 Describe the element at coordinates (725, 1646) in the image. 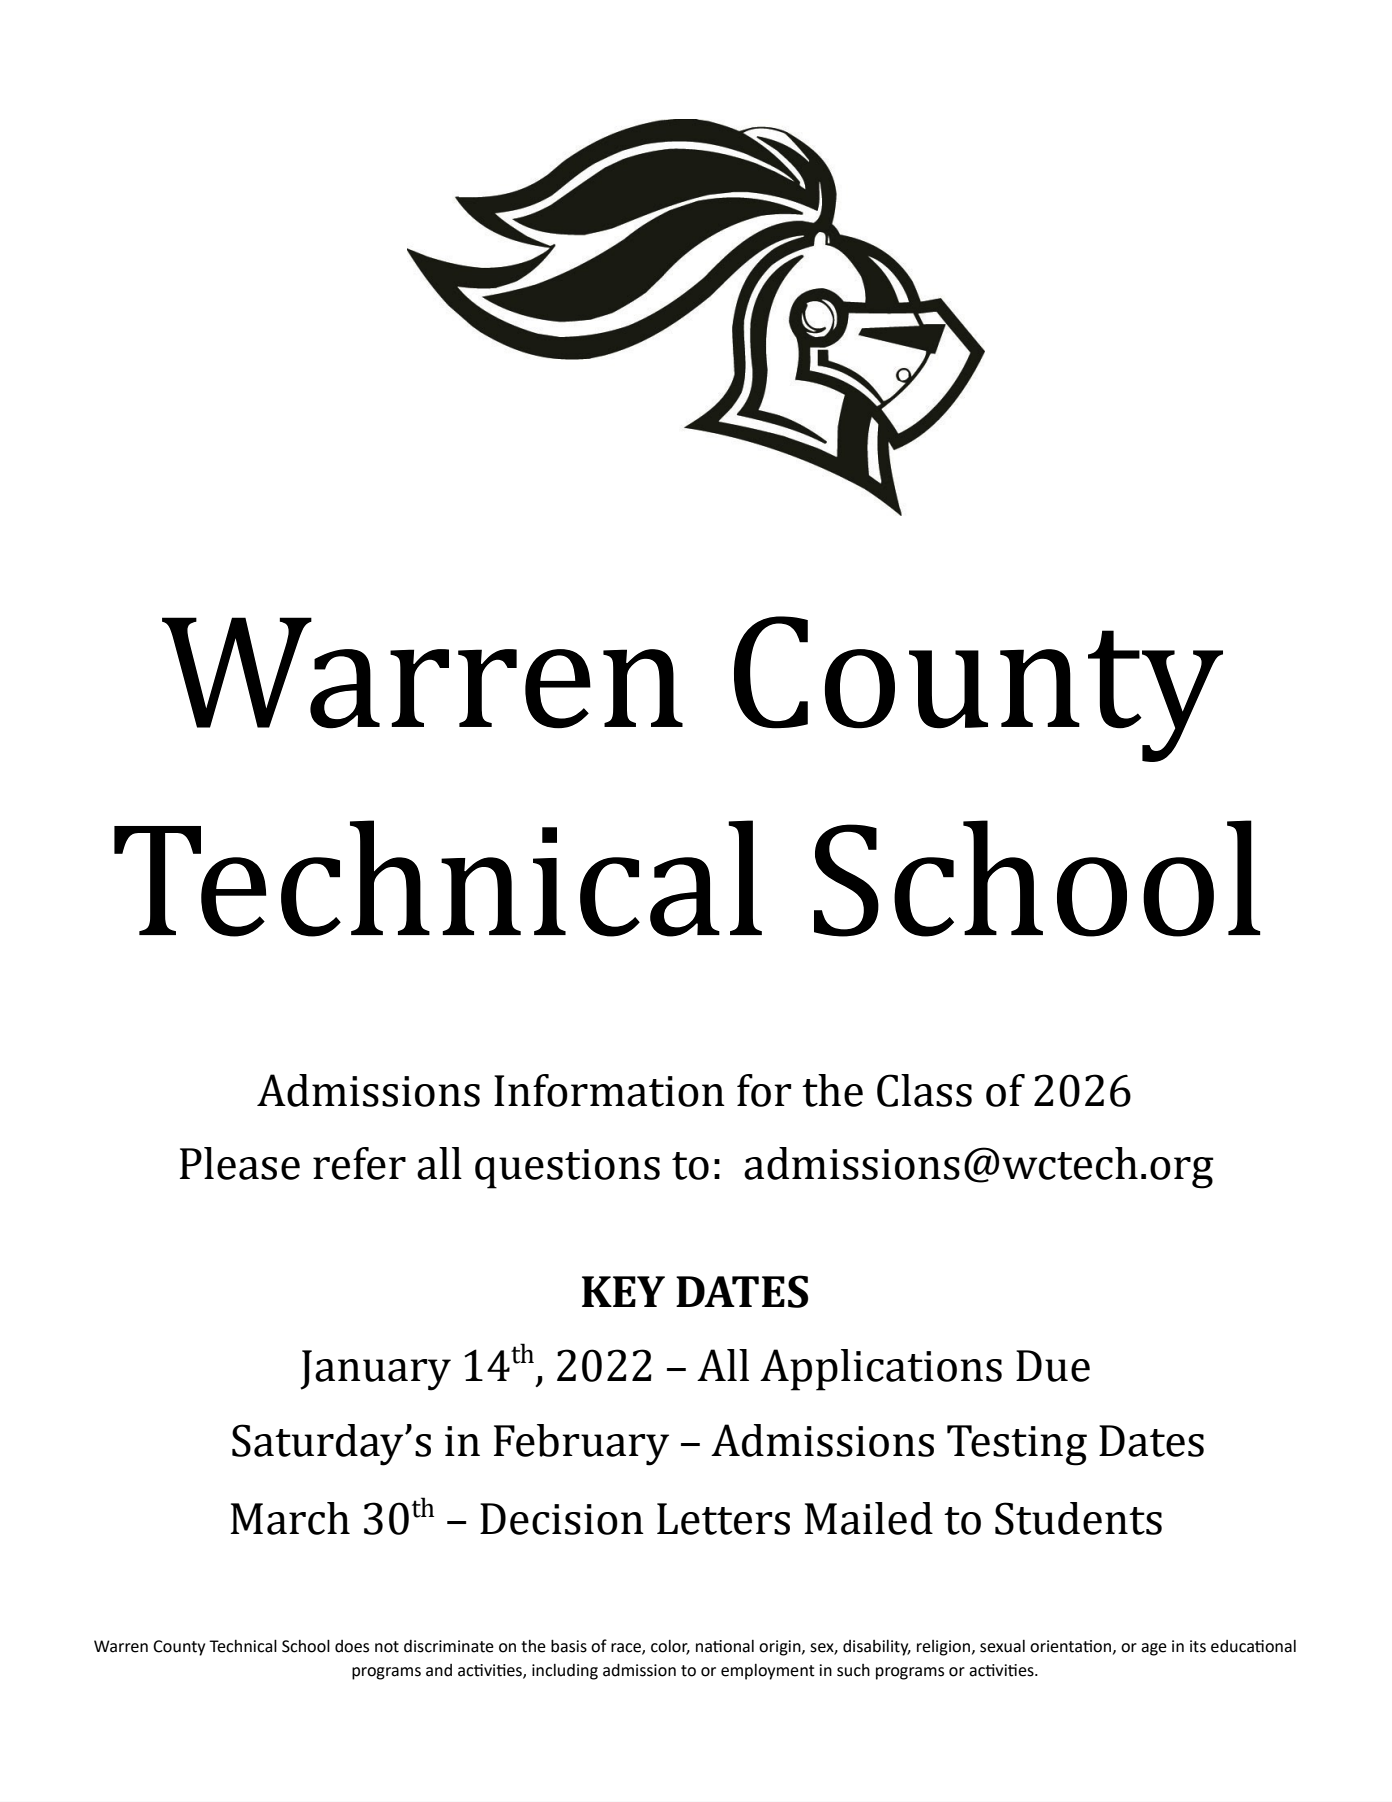

I see `national` at that location.
